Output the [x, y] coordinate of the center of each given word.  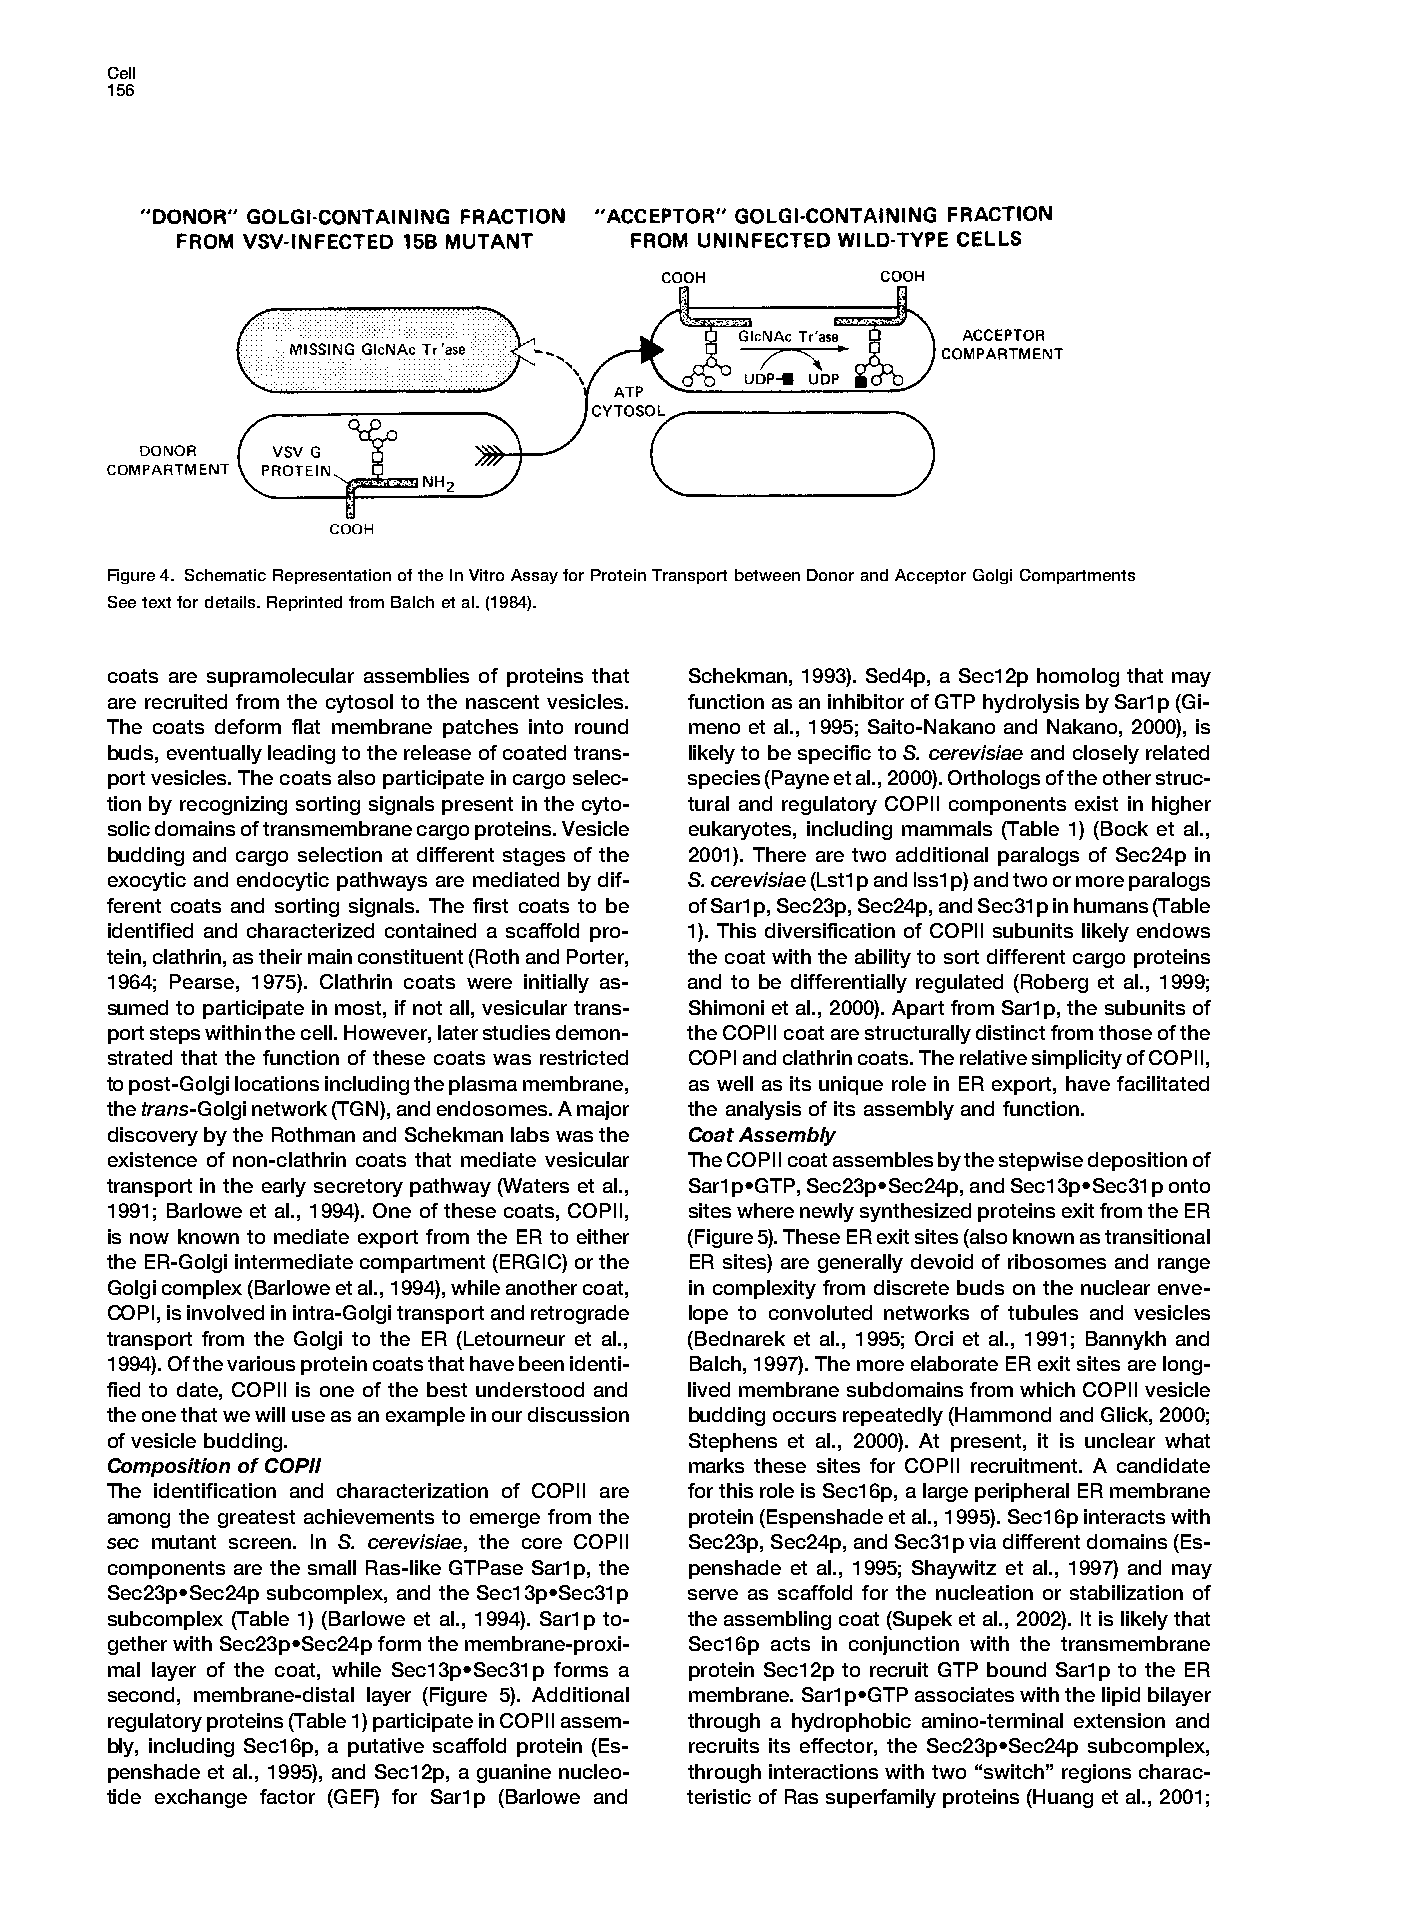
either [603, 1236]
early [284, 1187]
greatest [256, 1519]
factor [287, 1796]
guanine [514, 1773]
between [767, 575]
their [280, 956]
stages [534, 857]
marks [716, 1465]
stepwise [1041, 1161]
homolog [1078, 677]
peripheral [1022, 1492]
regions [1096, 1773]
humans [1111, 905]
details [231, 602]
